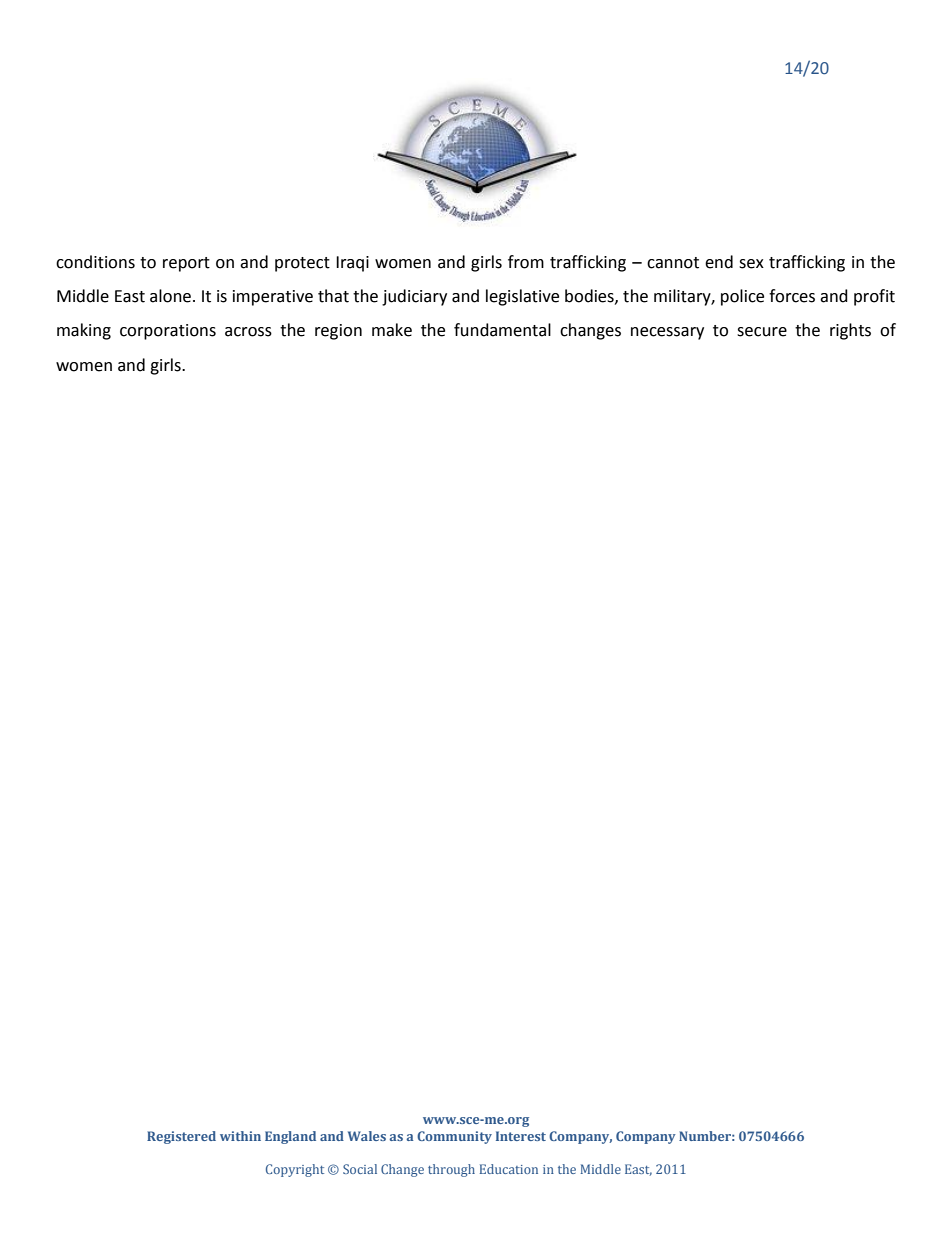 The width and height of the screenshot is (952, 1233). What do you see at coordinates (521, 1136) in the screenshot?
I see `Interest` at bounding box center [521, 1136].
